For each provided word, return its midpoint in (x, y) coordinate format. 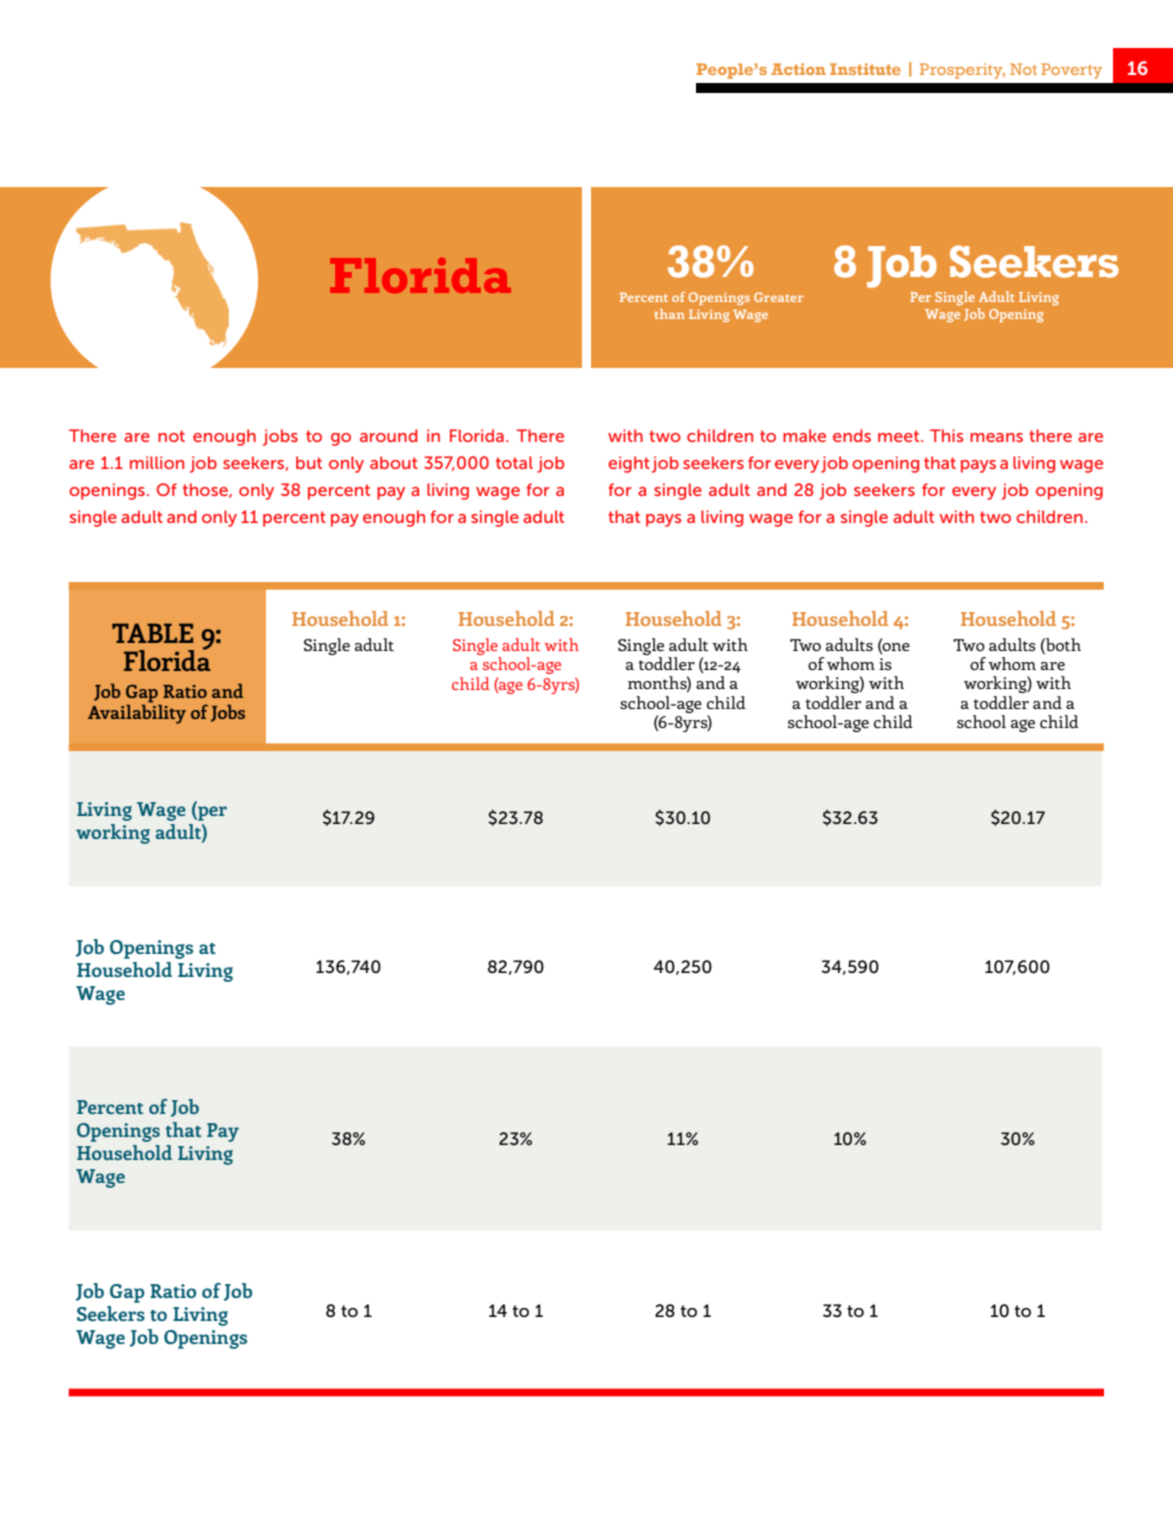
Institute (865, 69)
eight (629, 464)
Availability (137, 714)
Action (798, 69)
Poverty (1071, 71)
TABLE (152, 633)
